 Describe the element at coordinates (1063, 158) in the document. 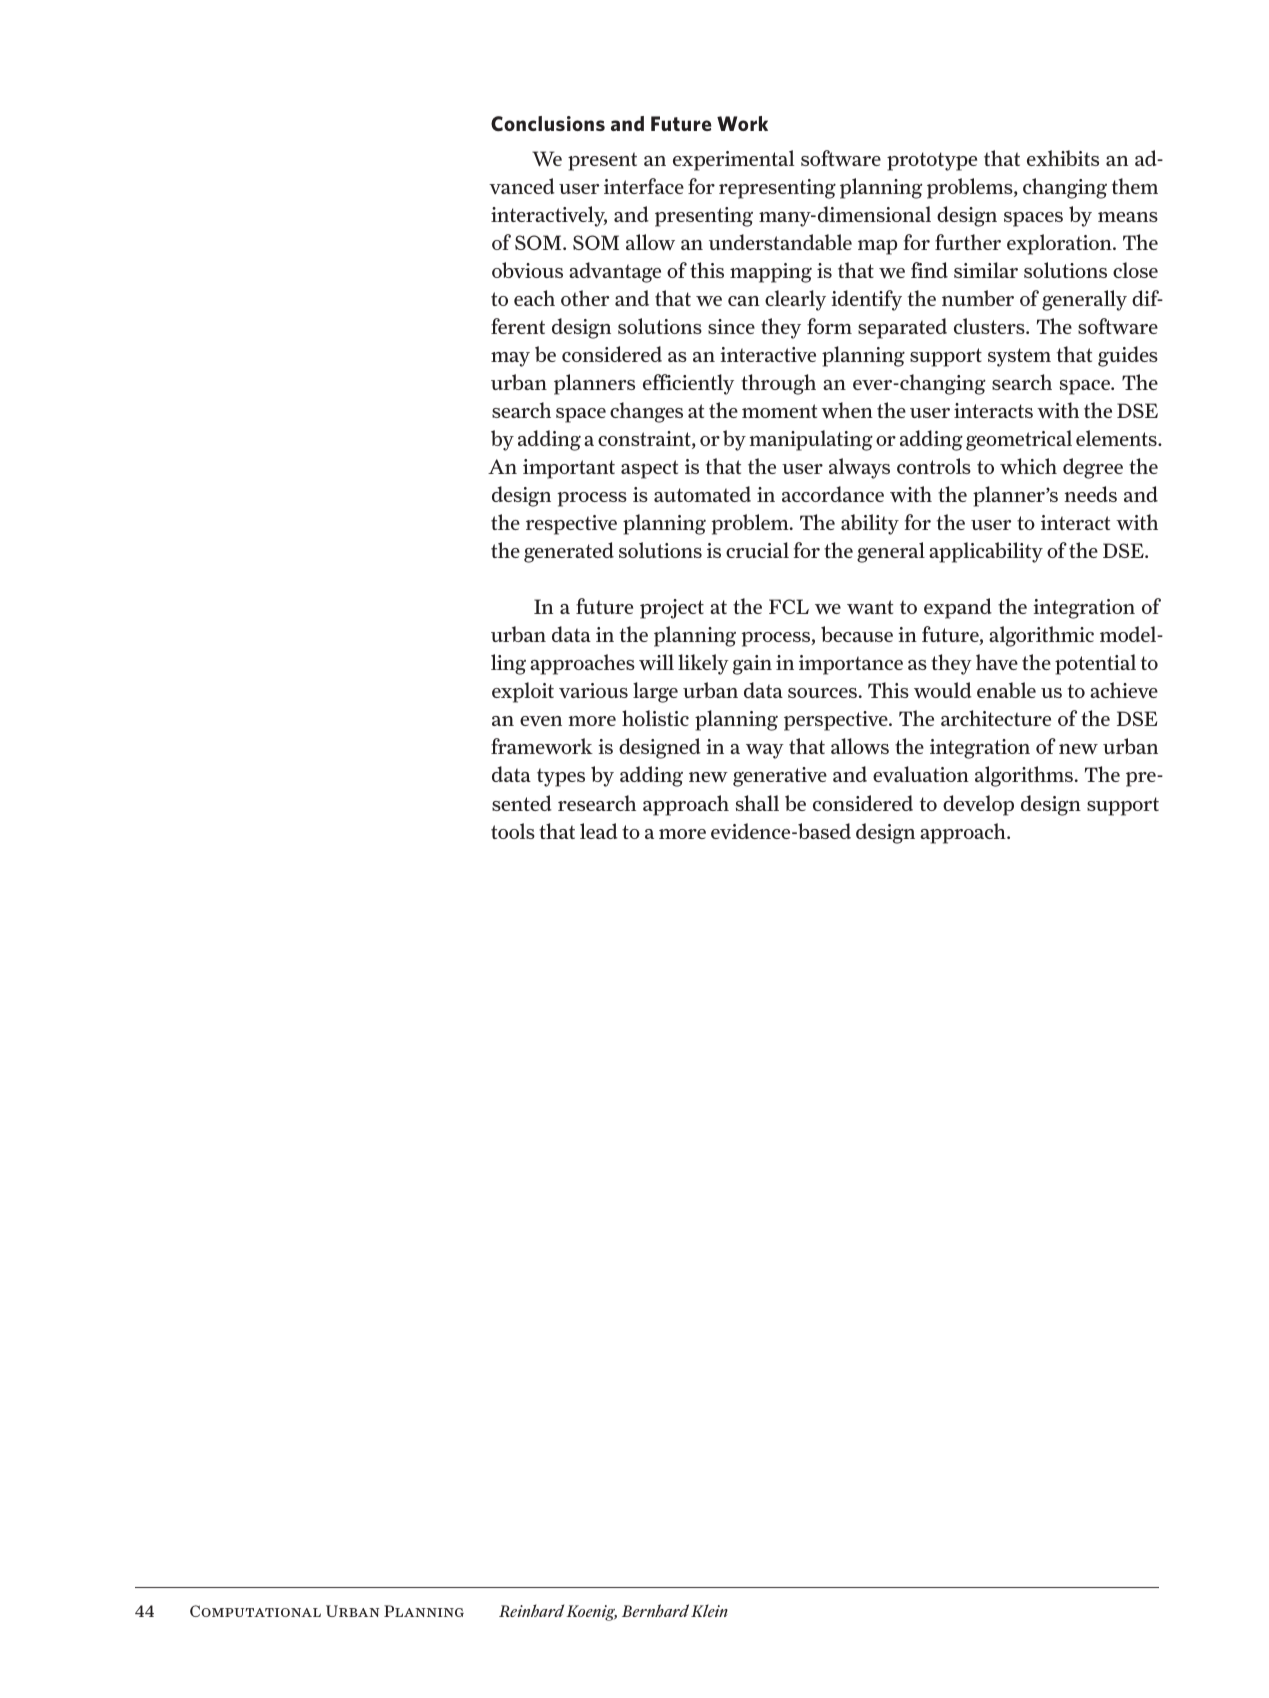

I see `exhibits` at that location.
